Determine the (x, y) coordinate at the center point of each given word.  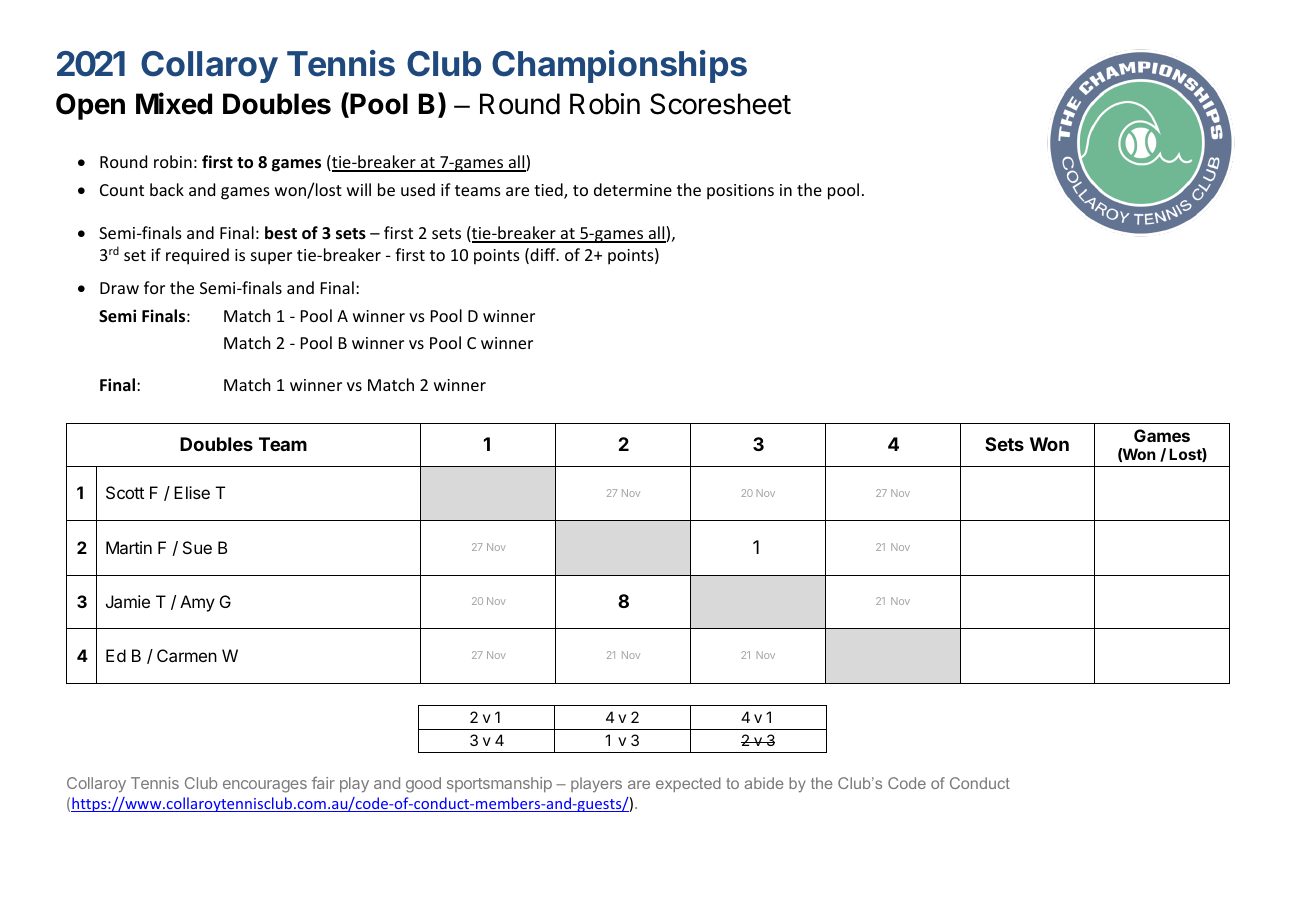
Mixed (174, 103)
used (418, 189)
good (423, 785)
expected (688, 784)
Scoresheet (720, 104)
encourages (265, 786)
